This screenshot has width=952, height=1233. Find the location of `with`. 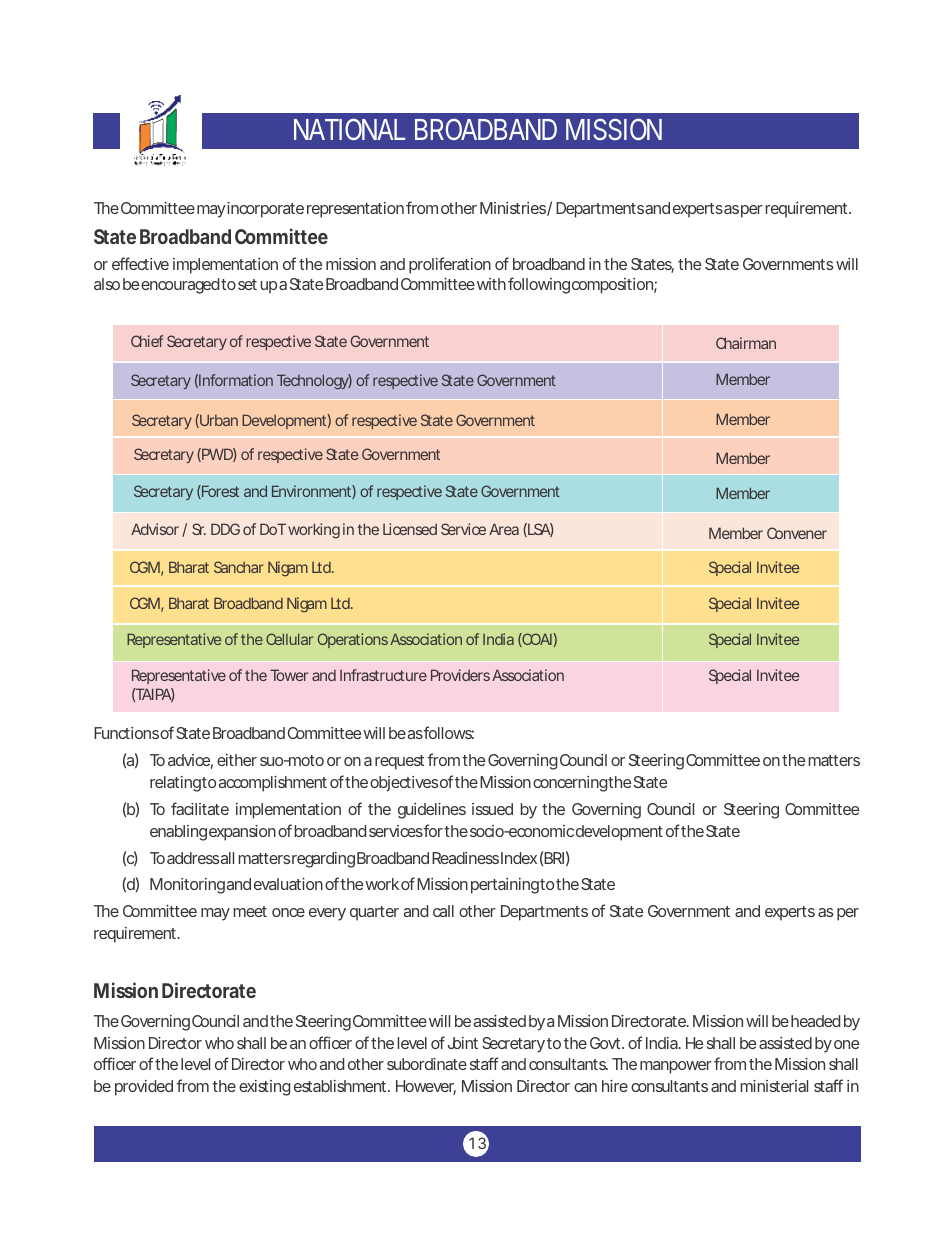

with is located at coordinates (491, 284).
